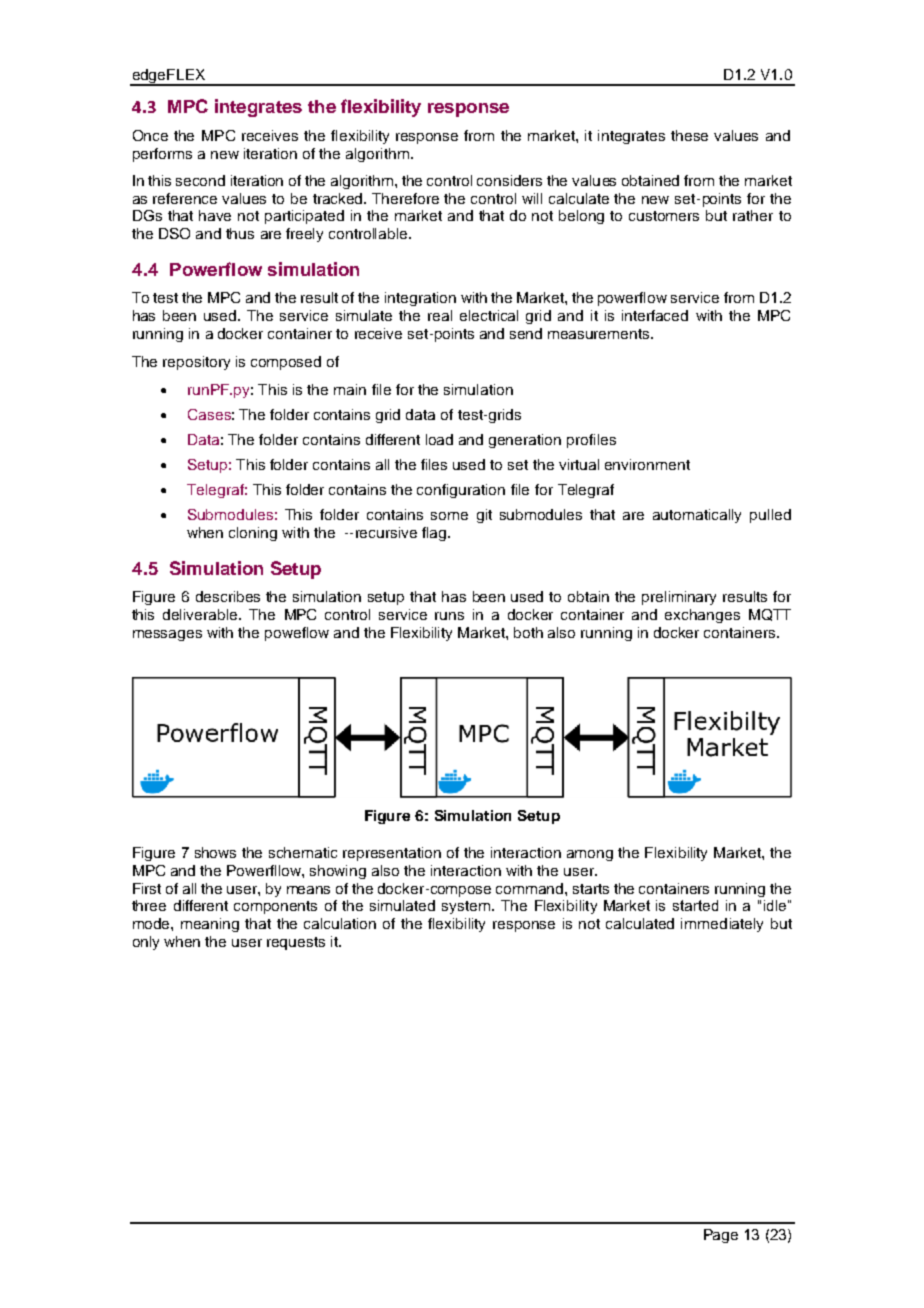  What do you see at coordinates (449, 616) in the page?
I see `runs` at bounding box center [449, 616].
